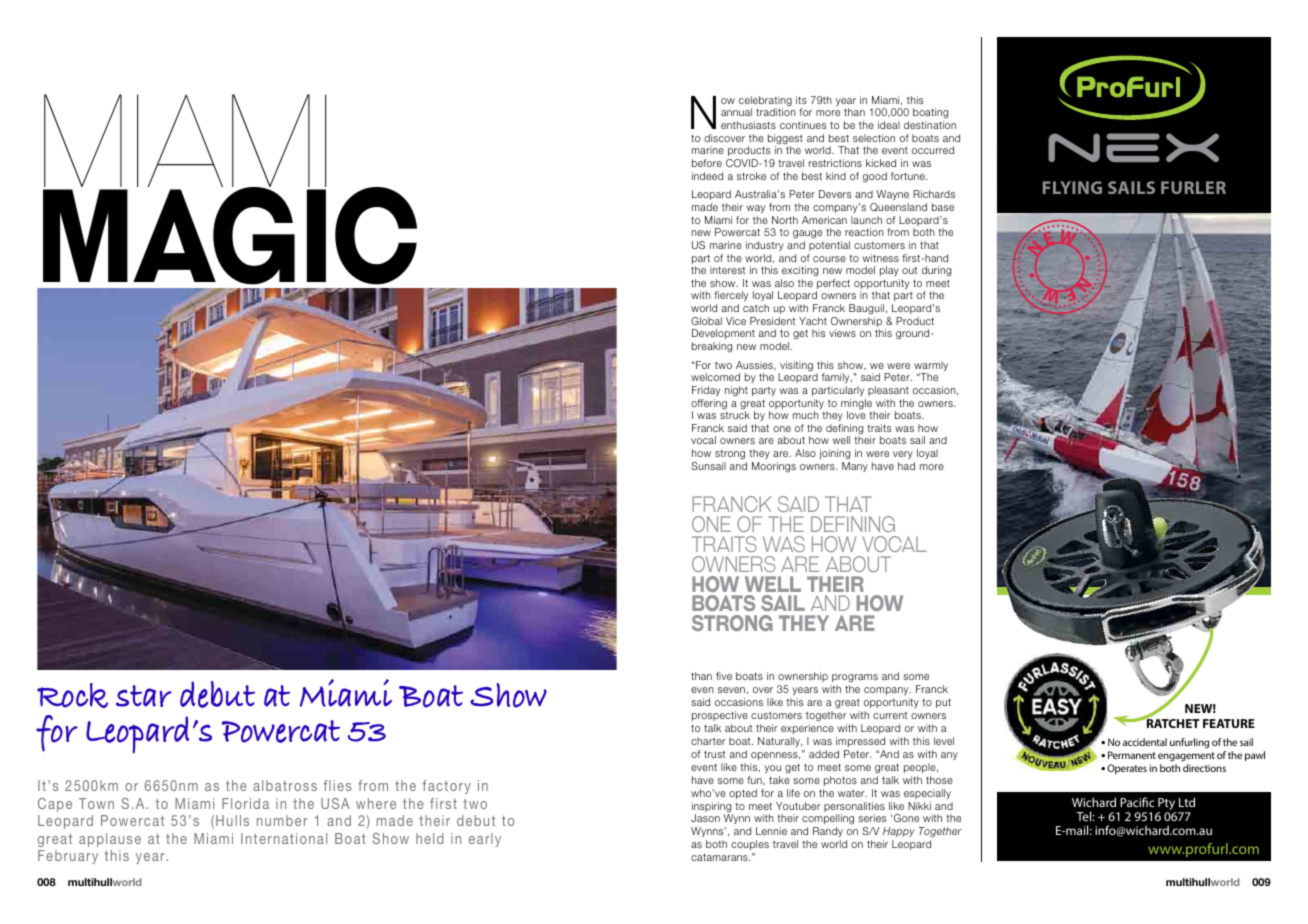 Image resolution: width=1308 pixels, height=924 pixels. Describe the element at coordinates (709, 405) in the screenshot. I see `offering` at that location.
